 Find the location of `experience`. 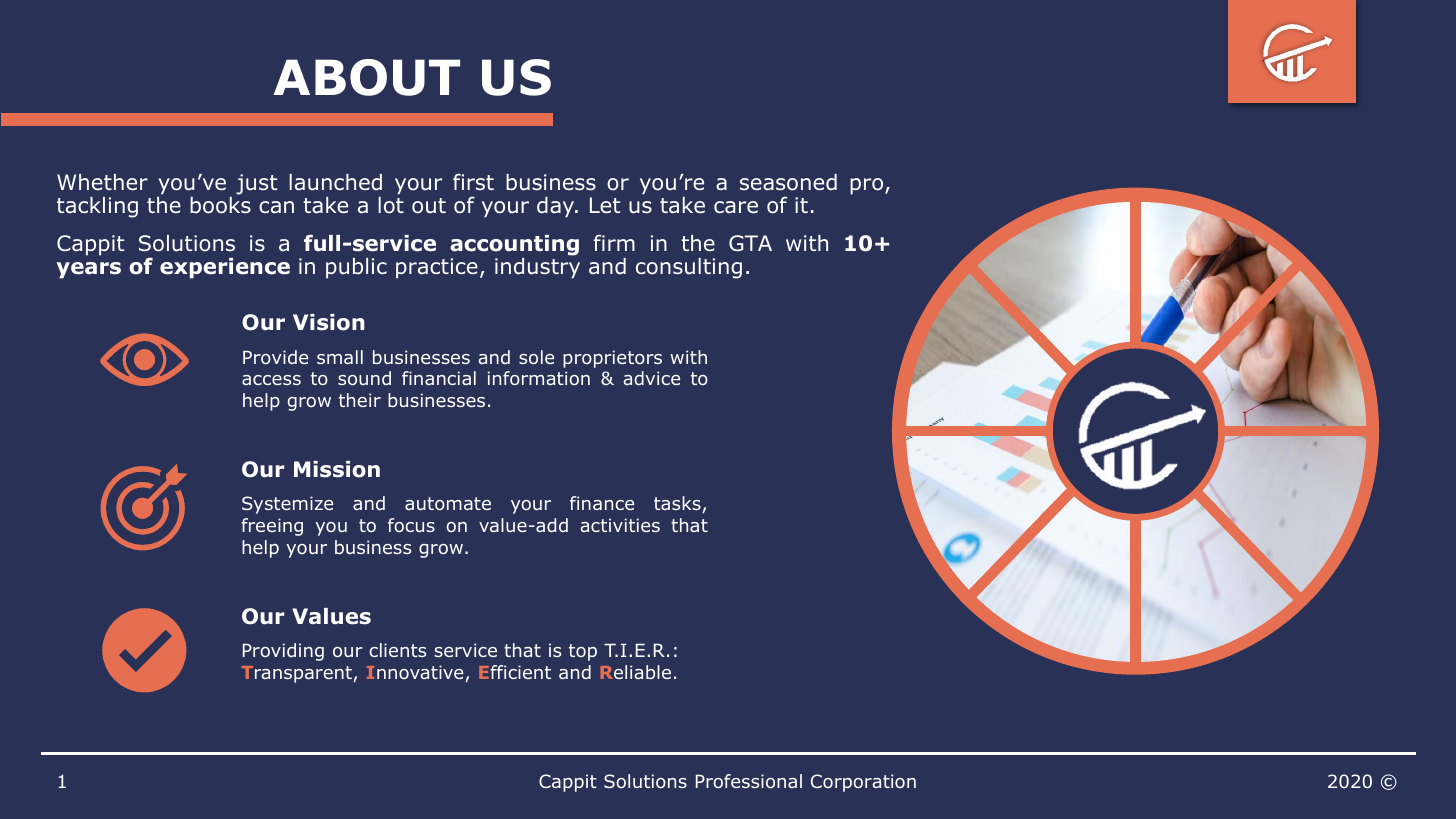

experience is located at coordinates (225, 268).
